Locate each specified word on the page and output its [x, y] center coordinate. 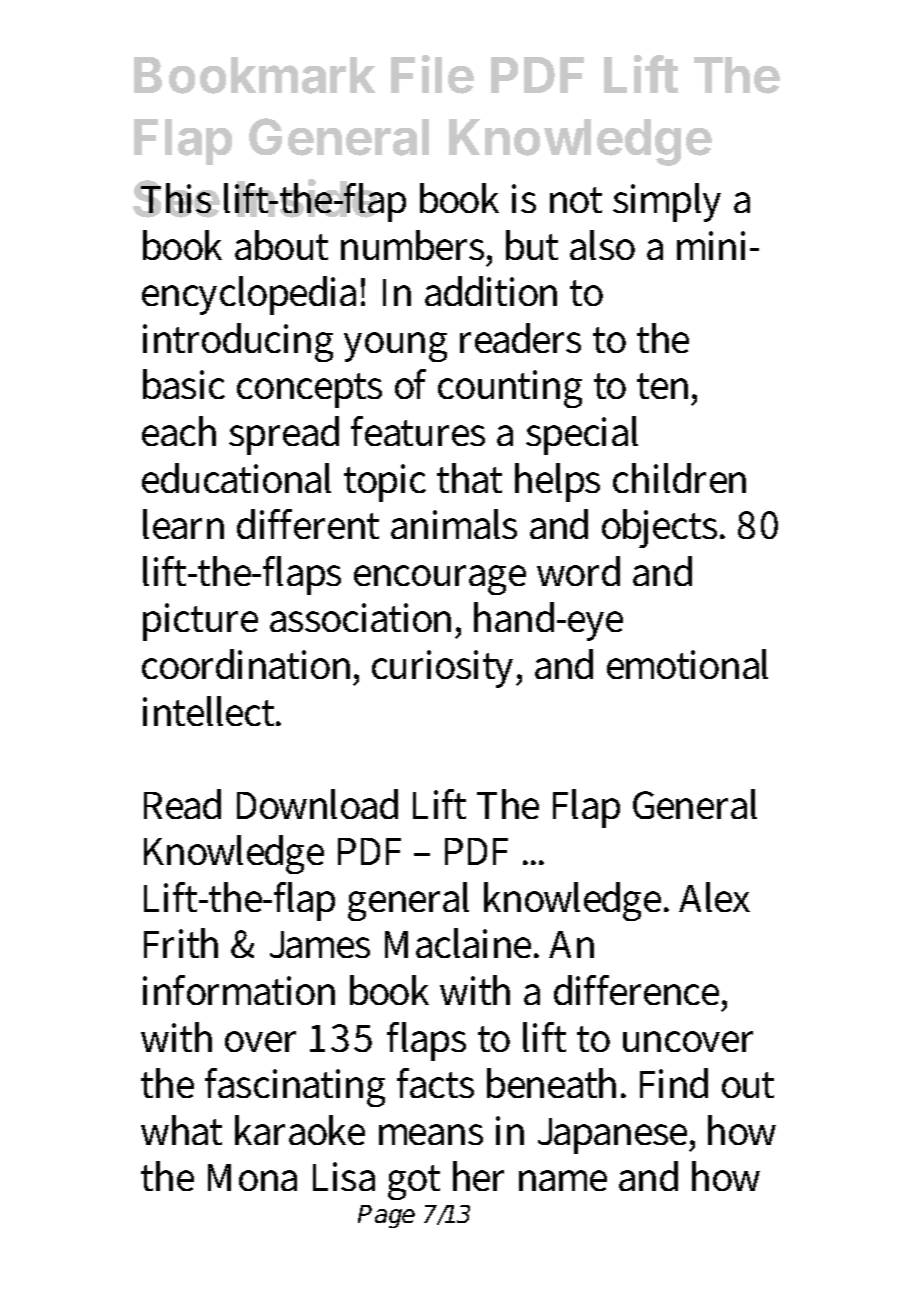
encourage [440, 580]
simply [667, 202]
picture [200, 622]
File [432, 74]
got [414, 1182]
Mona [252, 1177]
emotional [687, 664]
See [176, 199]
